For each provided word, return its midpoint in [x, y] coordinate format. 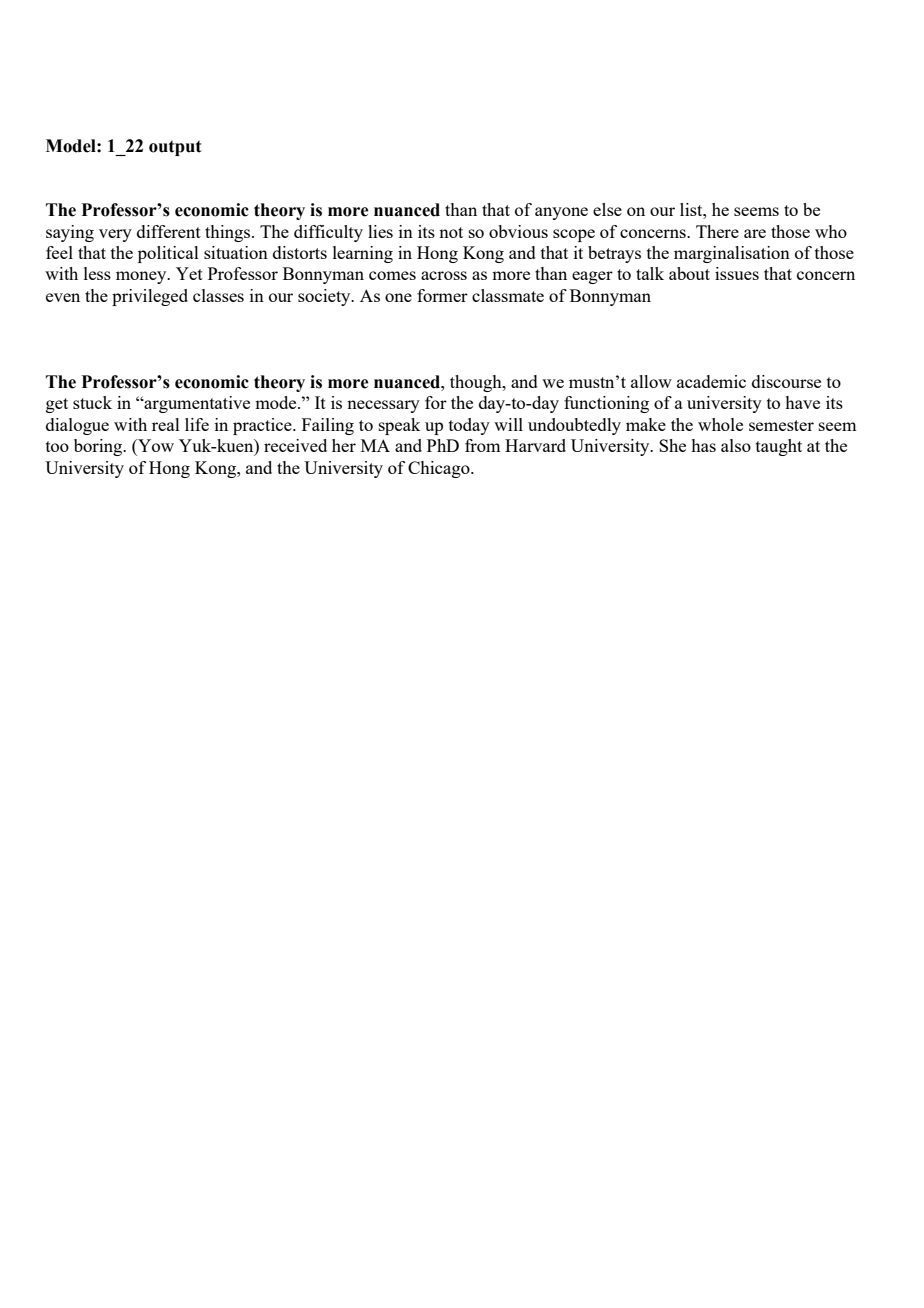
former [442, 295]
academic [711, 381]
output [175, 148]
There [717, 231]
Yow [155, 447]
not [451, 232]
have [802, 402]
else [607, 209]
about [689, 273]
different [169, 231]
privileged [150, 297]
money [142, 277]
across [444, 275]
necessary [383, 406]
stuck [92, 402]
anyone [561, 213]
